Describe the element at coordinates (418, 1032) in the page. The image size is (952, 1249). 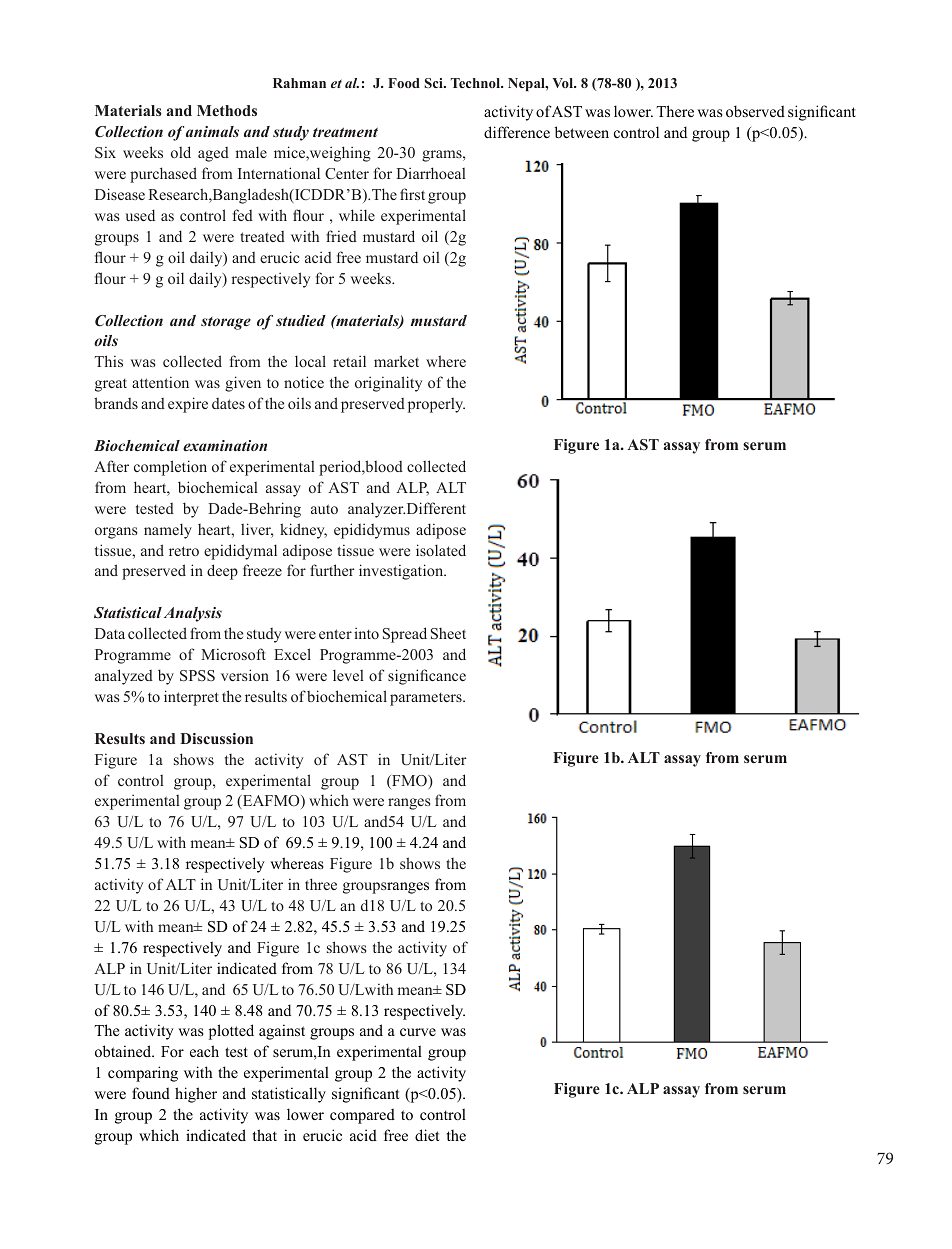
I see `curve` at that location.
